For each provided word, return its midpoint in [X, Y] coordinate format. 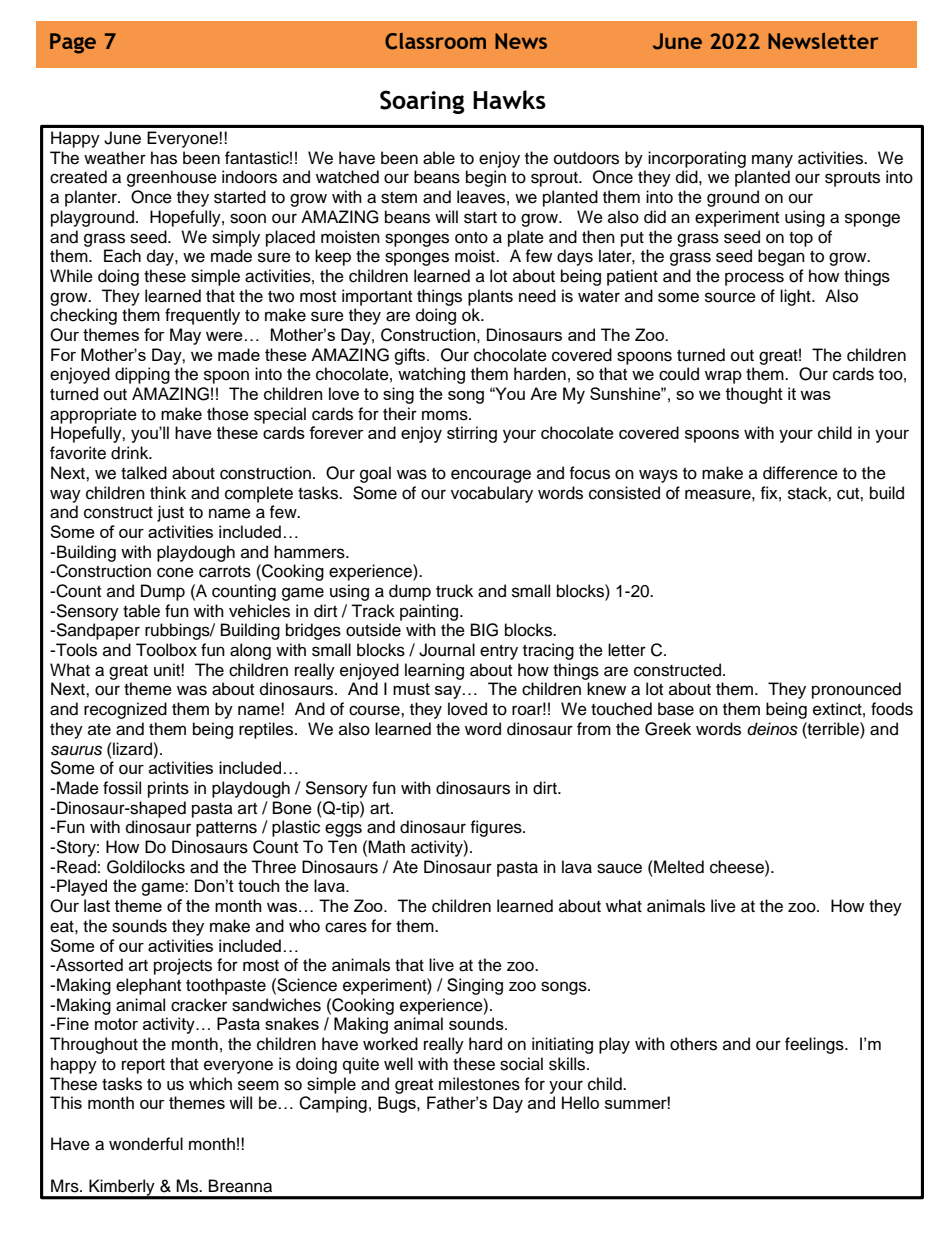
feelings [815, 1045]
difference [800, 473]
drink [131, 453]
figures [497, 828]
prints [168, 789]
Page [73, 43]
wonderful [146, 1144]
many [772, 161]
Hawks [509, 99]
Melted [678, 867]
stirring [472, 434]
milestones [479, 1084]
